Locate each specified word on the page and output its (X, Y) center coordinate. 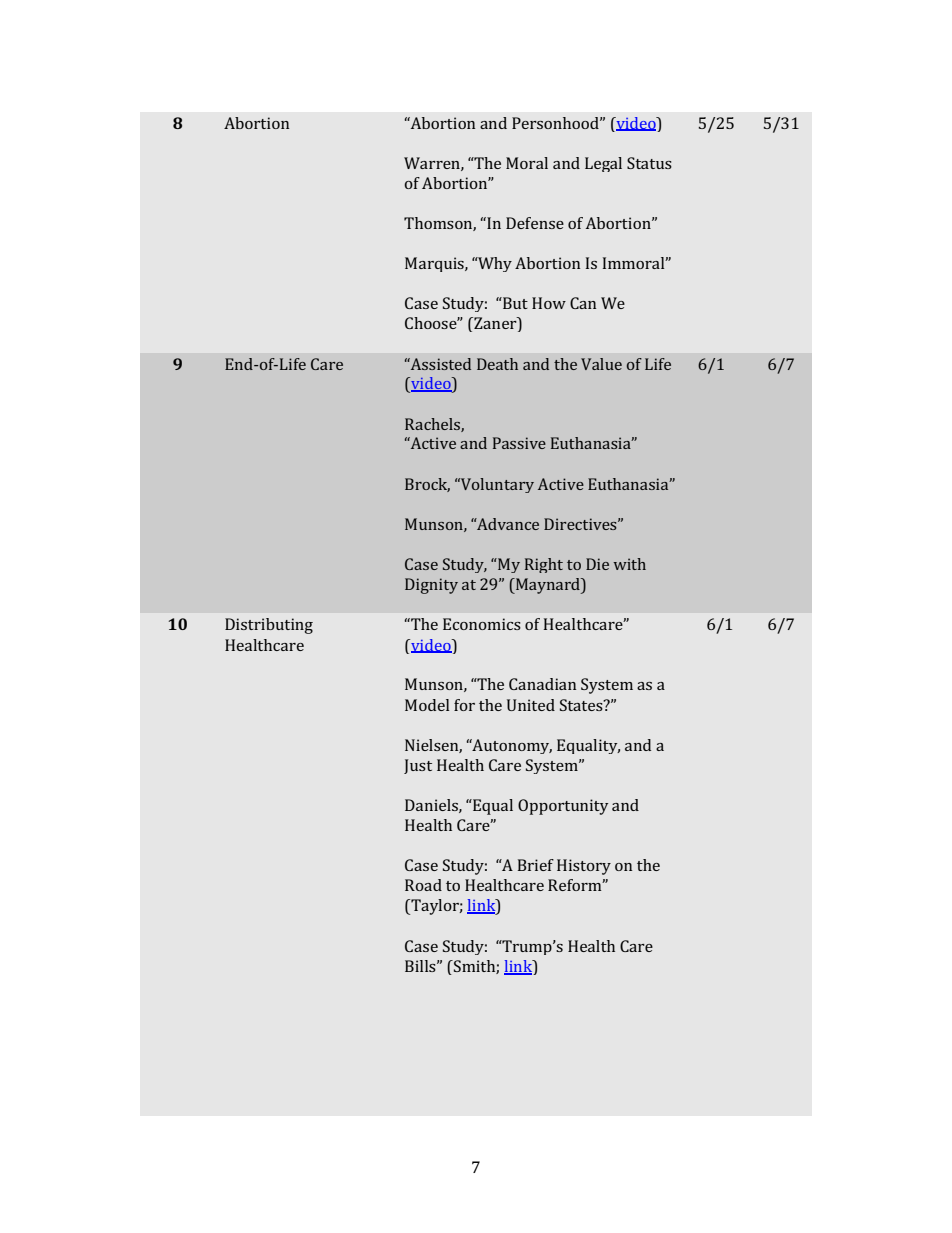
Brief (536, 865)
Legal (603, 164)
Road (423, 885)
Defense (535, 223)
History (584, 867)
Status (649, 163)
